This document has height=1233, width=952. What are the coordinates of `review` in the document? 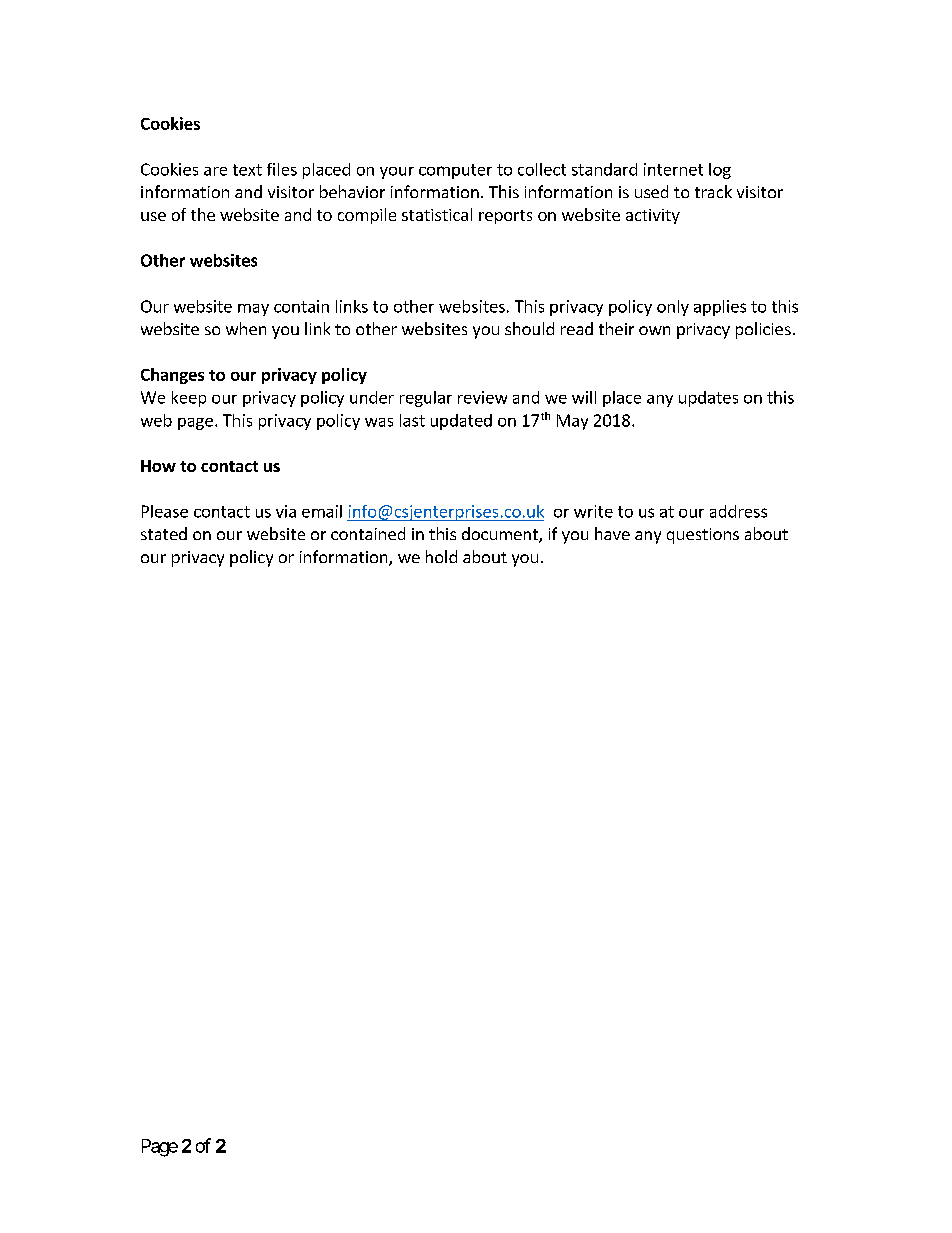 It's located at (482, 397).
